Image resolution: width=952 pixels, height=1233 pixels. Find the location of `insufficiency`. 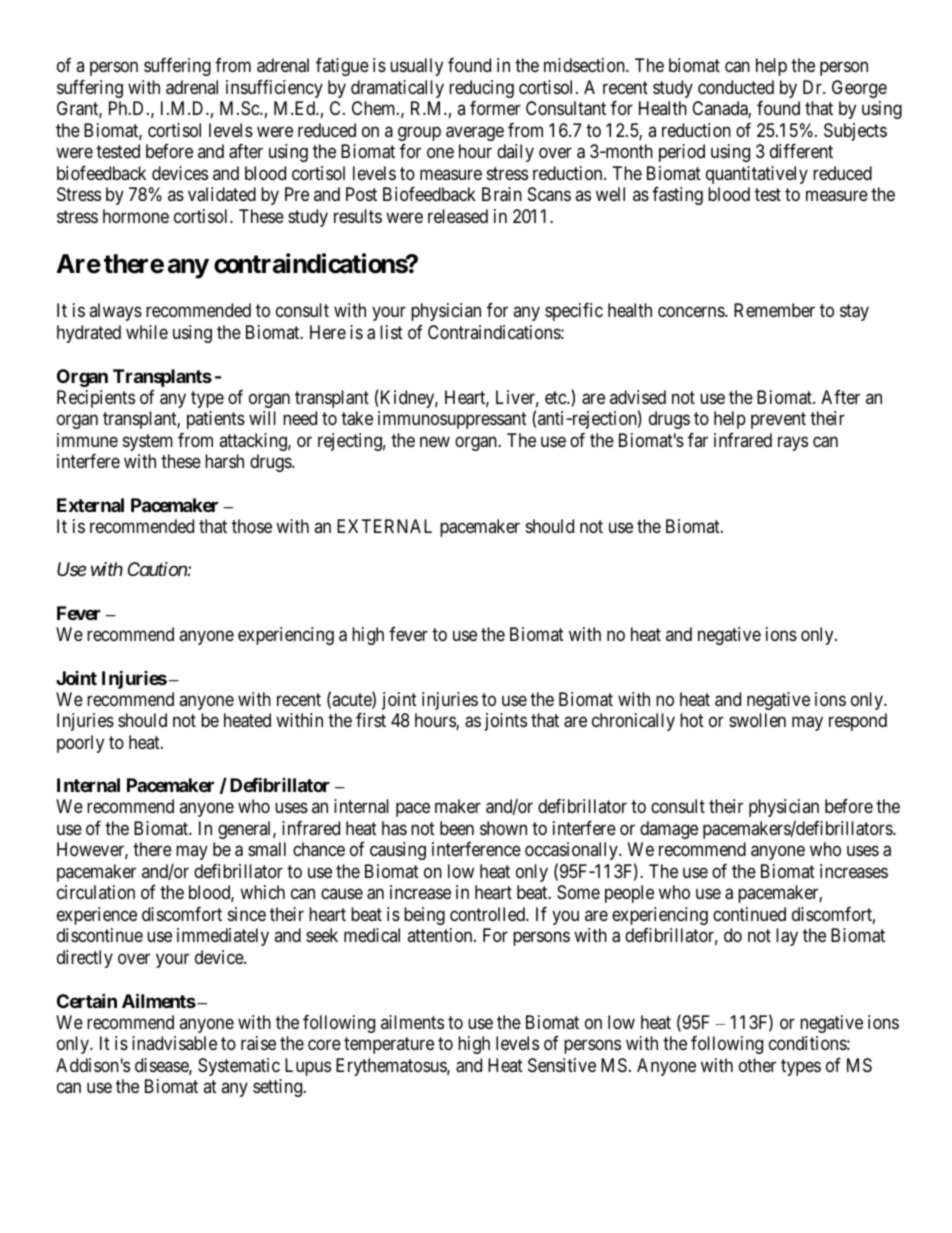

insufficiency is located at coordinates (274, 89).
